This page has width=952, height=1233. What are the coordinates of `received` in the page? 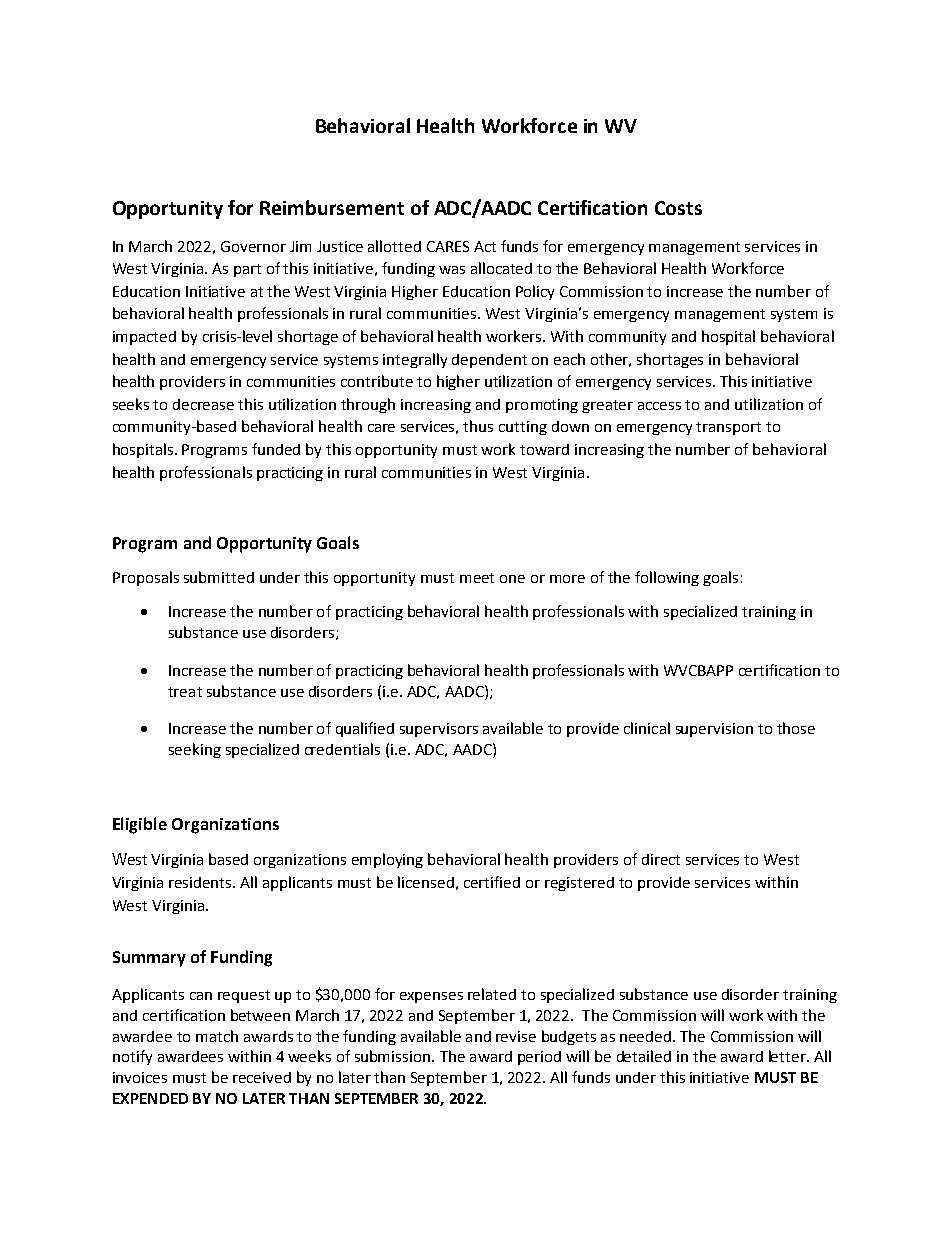 It's located at (262, 1077).
